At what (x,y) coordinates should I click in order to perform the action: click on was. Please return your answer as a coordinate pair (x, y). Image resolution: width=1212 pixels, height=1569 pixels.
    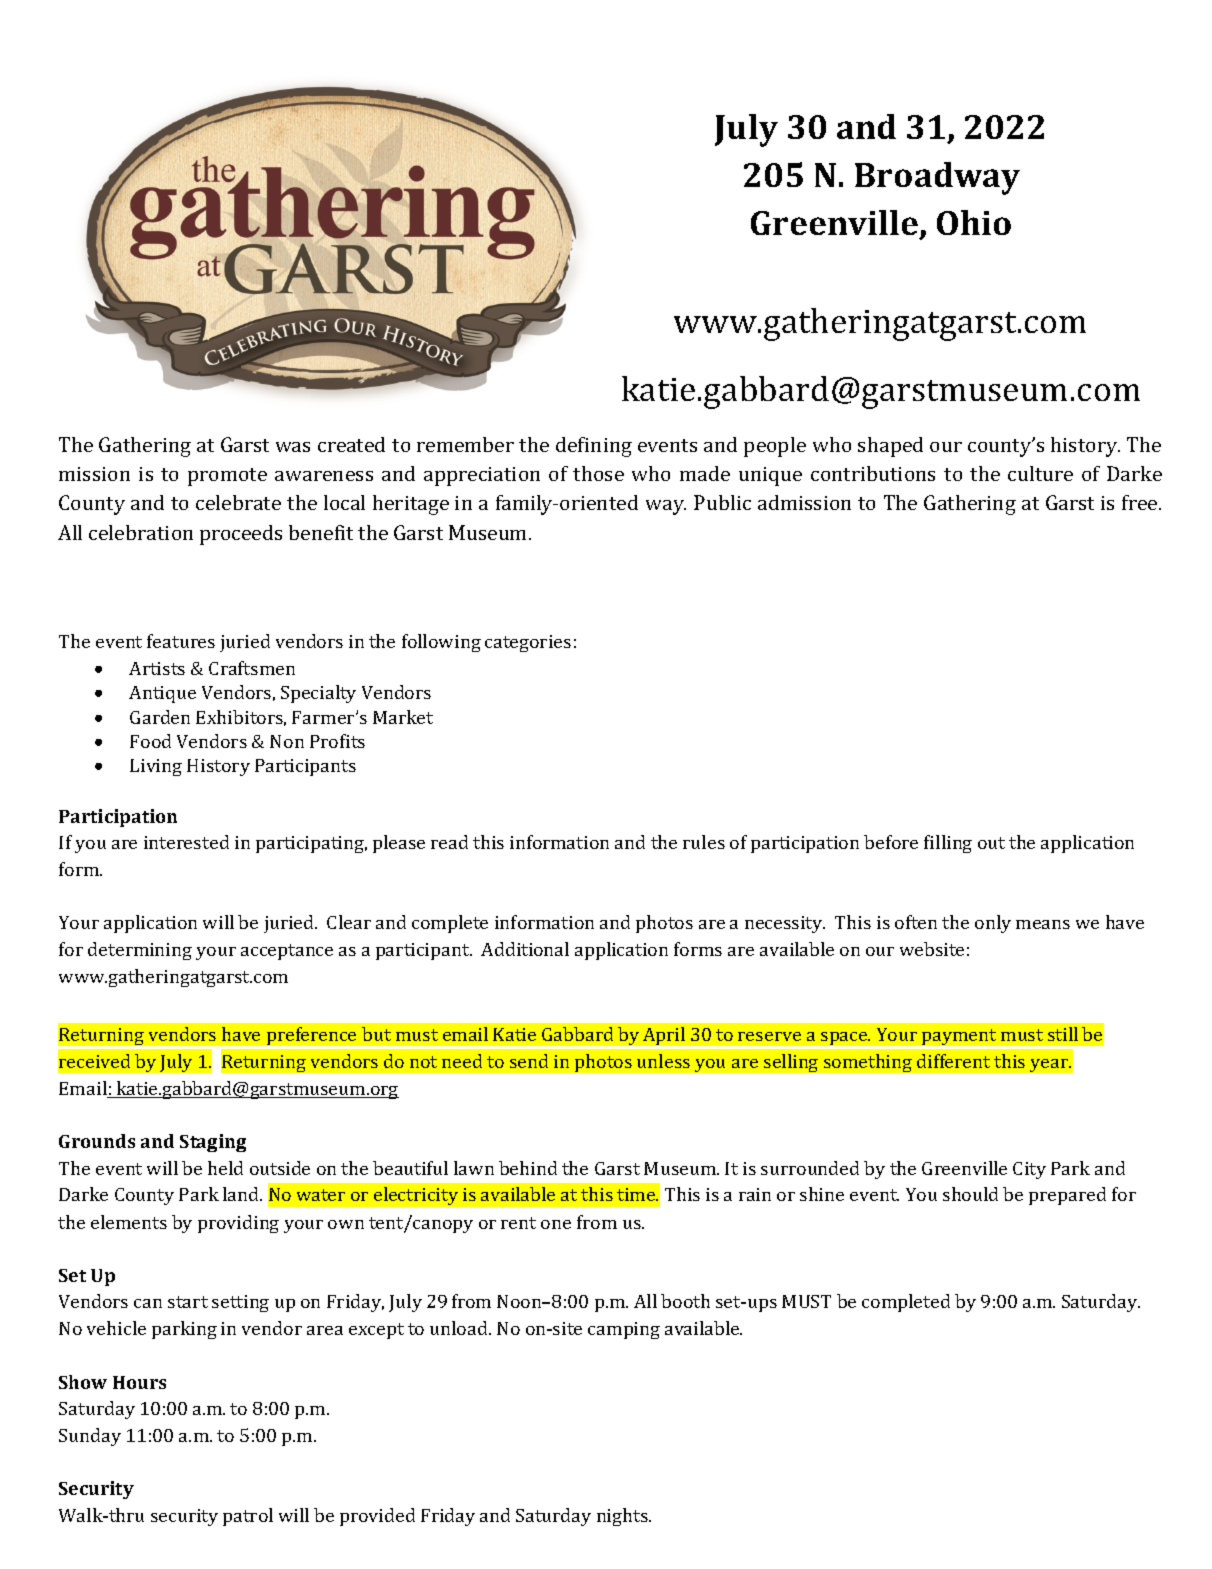
    Looking at the image, I should click on (293, 447).
